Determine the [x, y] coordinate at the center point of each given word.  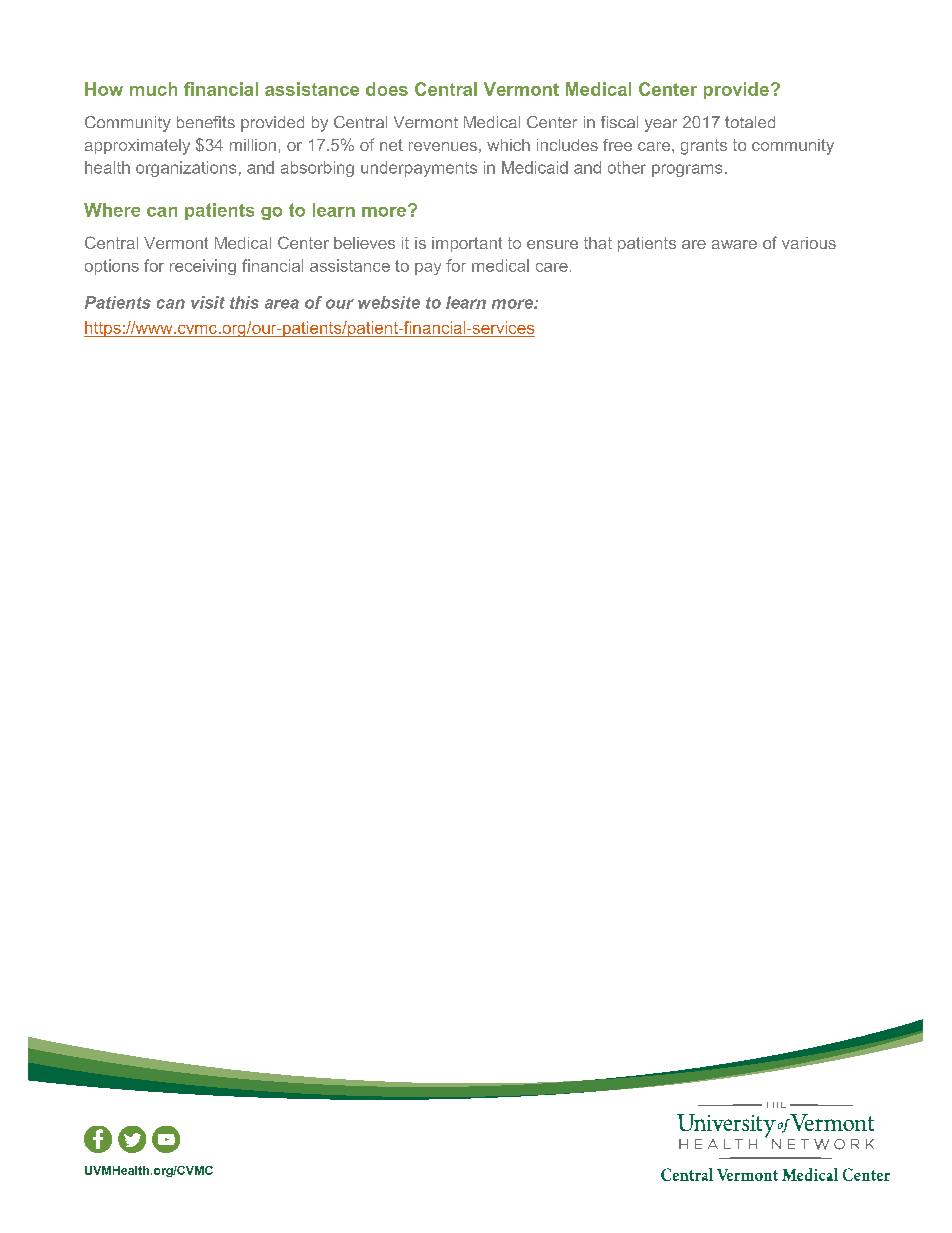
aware [734, 244]
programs [687, 170]
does [387, 89]
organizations [186, 169]
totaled [750, 122]
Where [112, 210]
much [153, 89]
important [467, 244]
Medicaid [535, 167]
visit [208, 302]
